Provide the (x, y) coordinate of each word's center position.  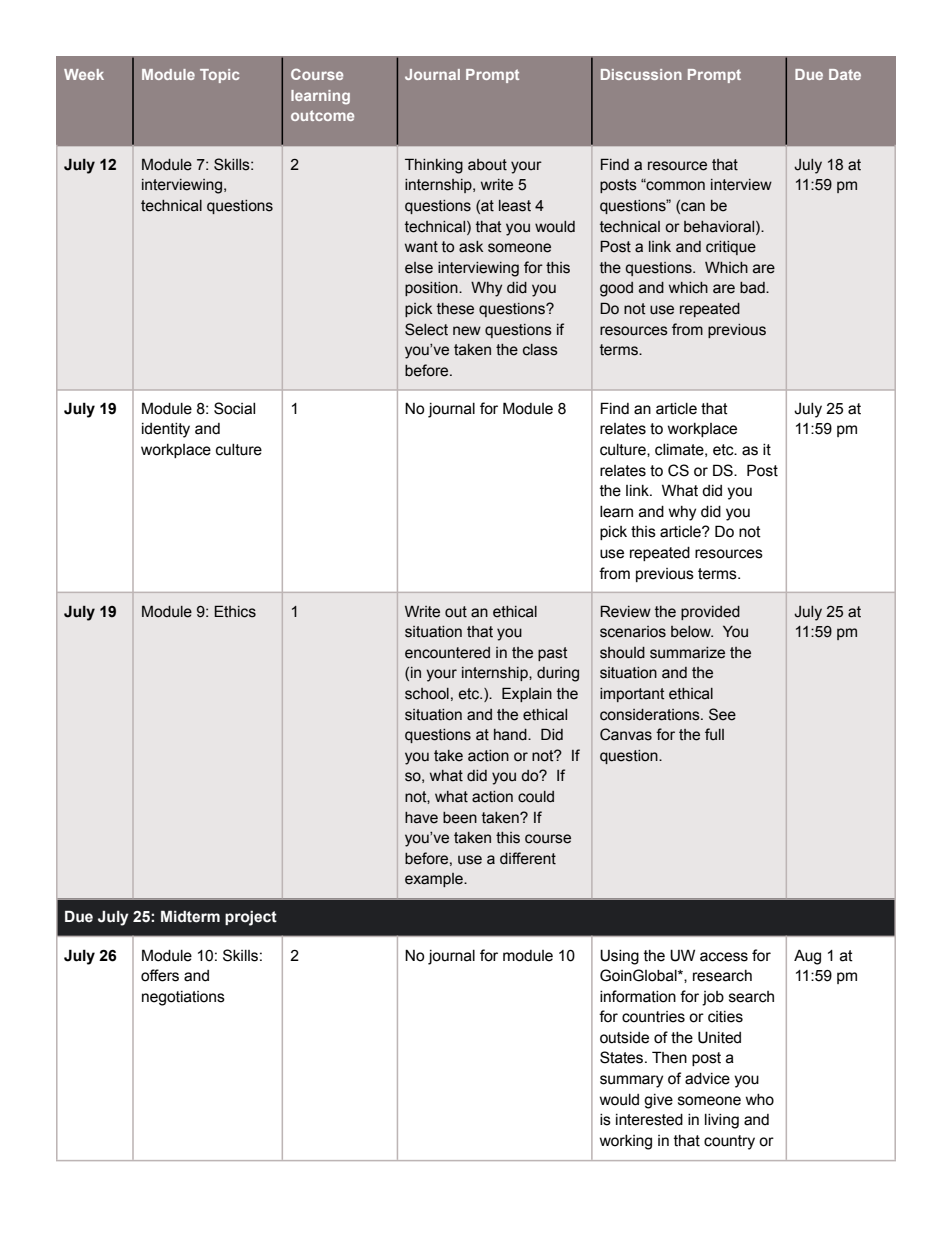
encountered (447, 653)
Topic (219, 76)
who (760, 1100)
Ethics (235, 611)
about (487, 165)
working (626, 1142)
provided (710, 613)
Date (845, 74)
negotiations (183, 998)
